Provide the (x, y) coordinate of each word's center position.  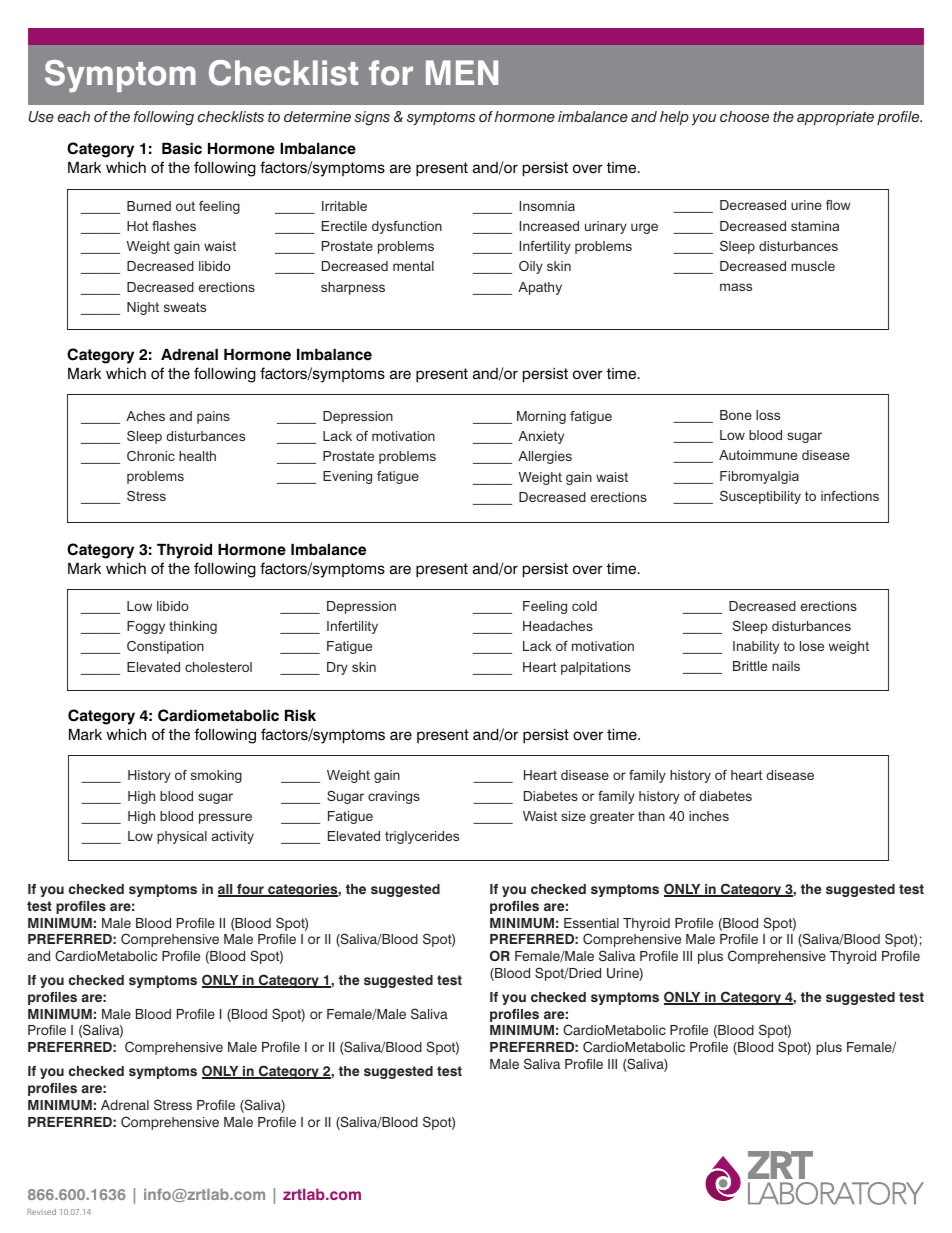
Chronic (151, 456)
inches (709, 816)
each (74, 116)
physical (182, 837)
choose (744, 116)
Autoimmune (758, 455)
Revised (41, 1211)
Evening (347, 477)
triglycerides (422, 837)
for (391, 73)
